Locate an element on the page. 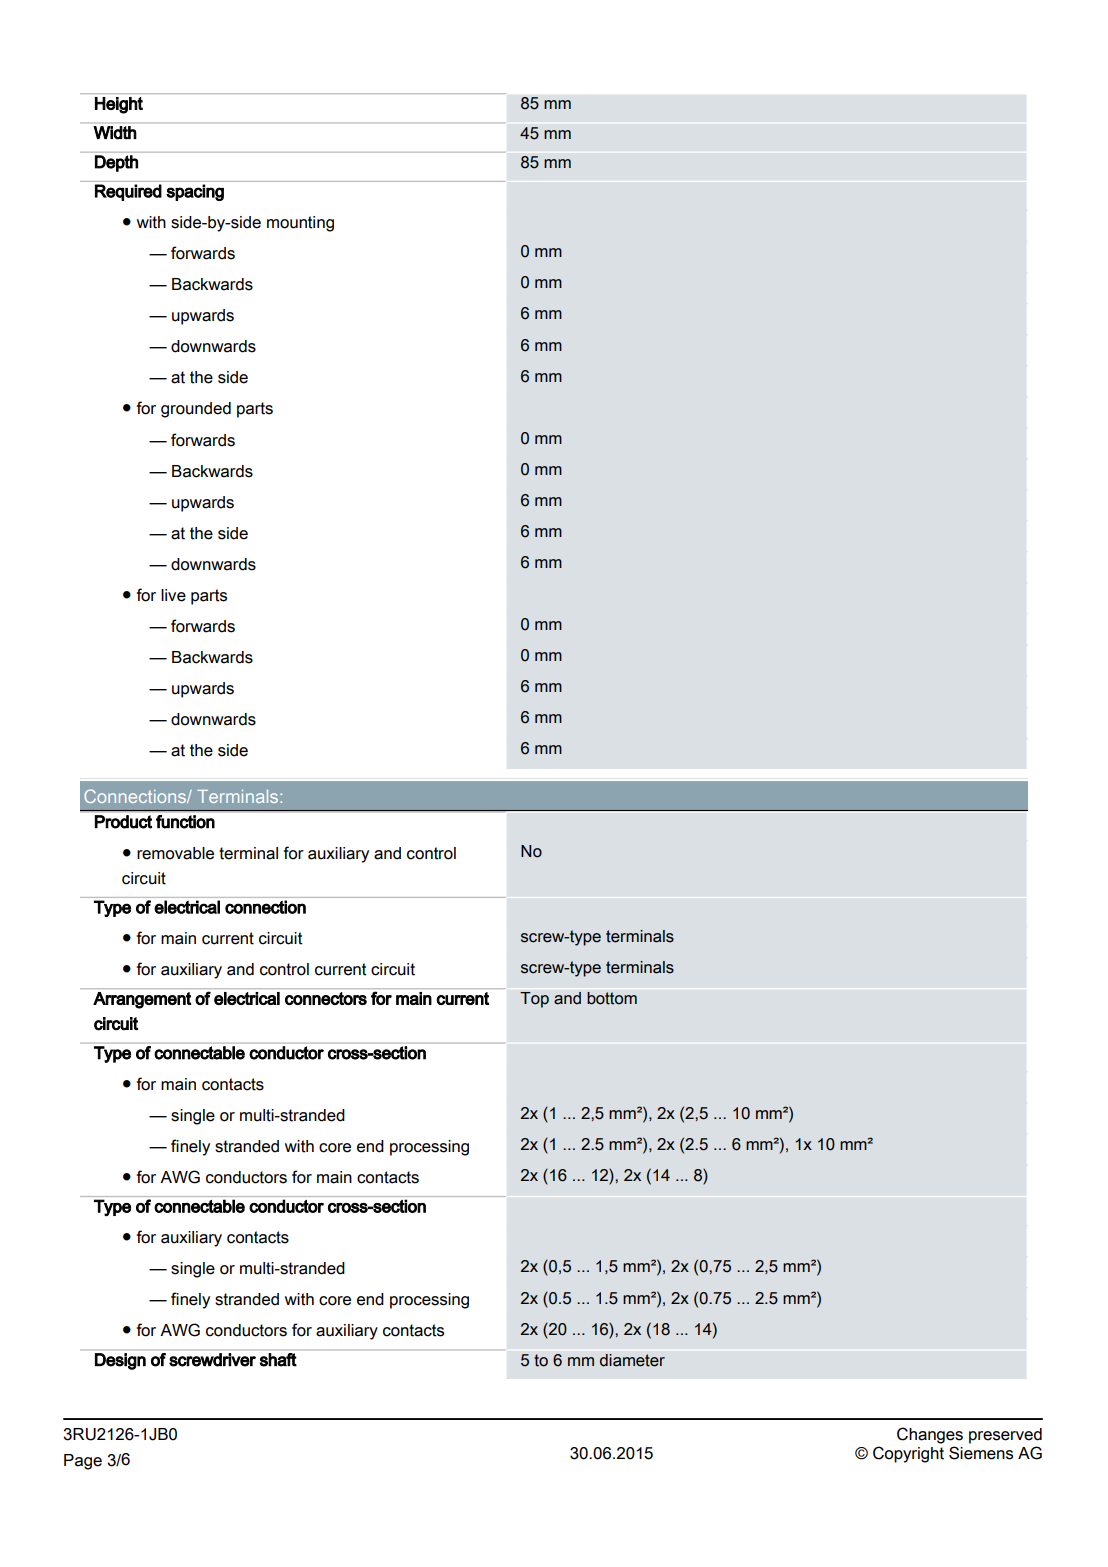  mounting is located at coordinates (300, 224).
